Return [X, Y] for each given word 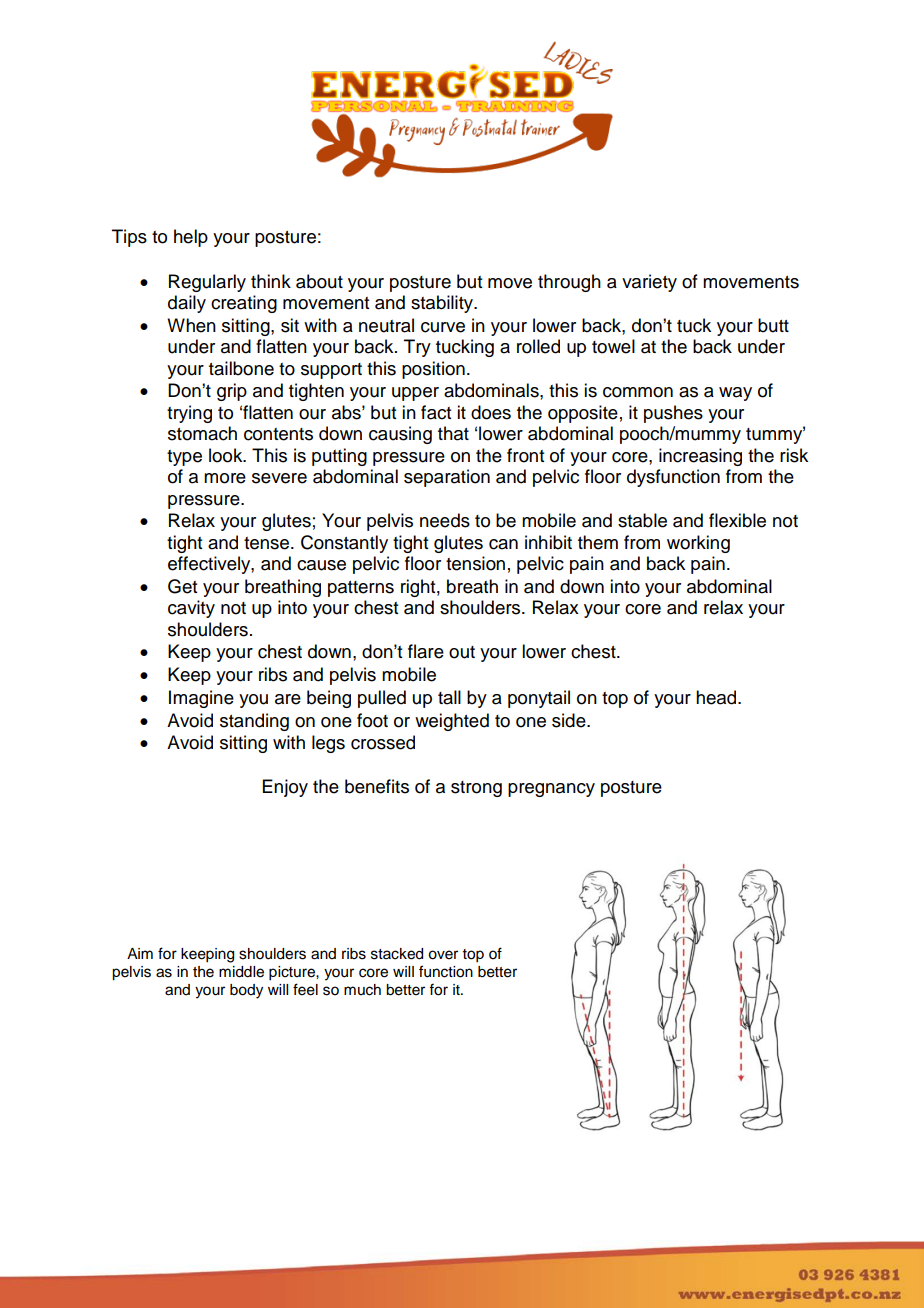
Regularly [207, 283]
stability [443, 304]
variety [649, 283]
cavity [191, 609]
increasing [700, 457]
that [453, 433]
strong [476, 789]
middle [241, 972]
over [443, 955]
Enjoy [285, 788]
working [698, 544]
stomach [202, 433]
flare [426, 651]
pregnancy [551, 790]
